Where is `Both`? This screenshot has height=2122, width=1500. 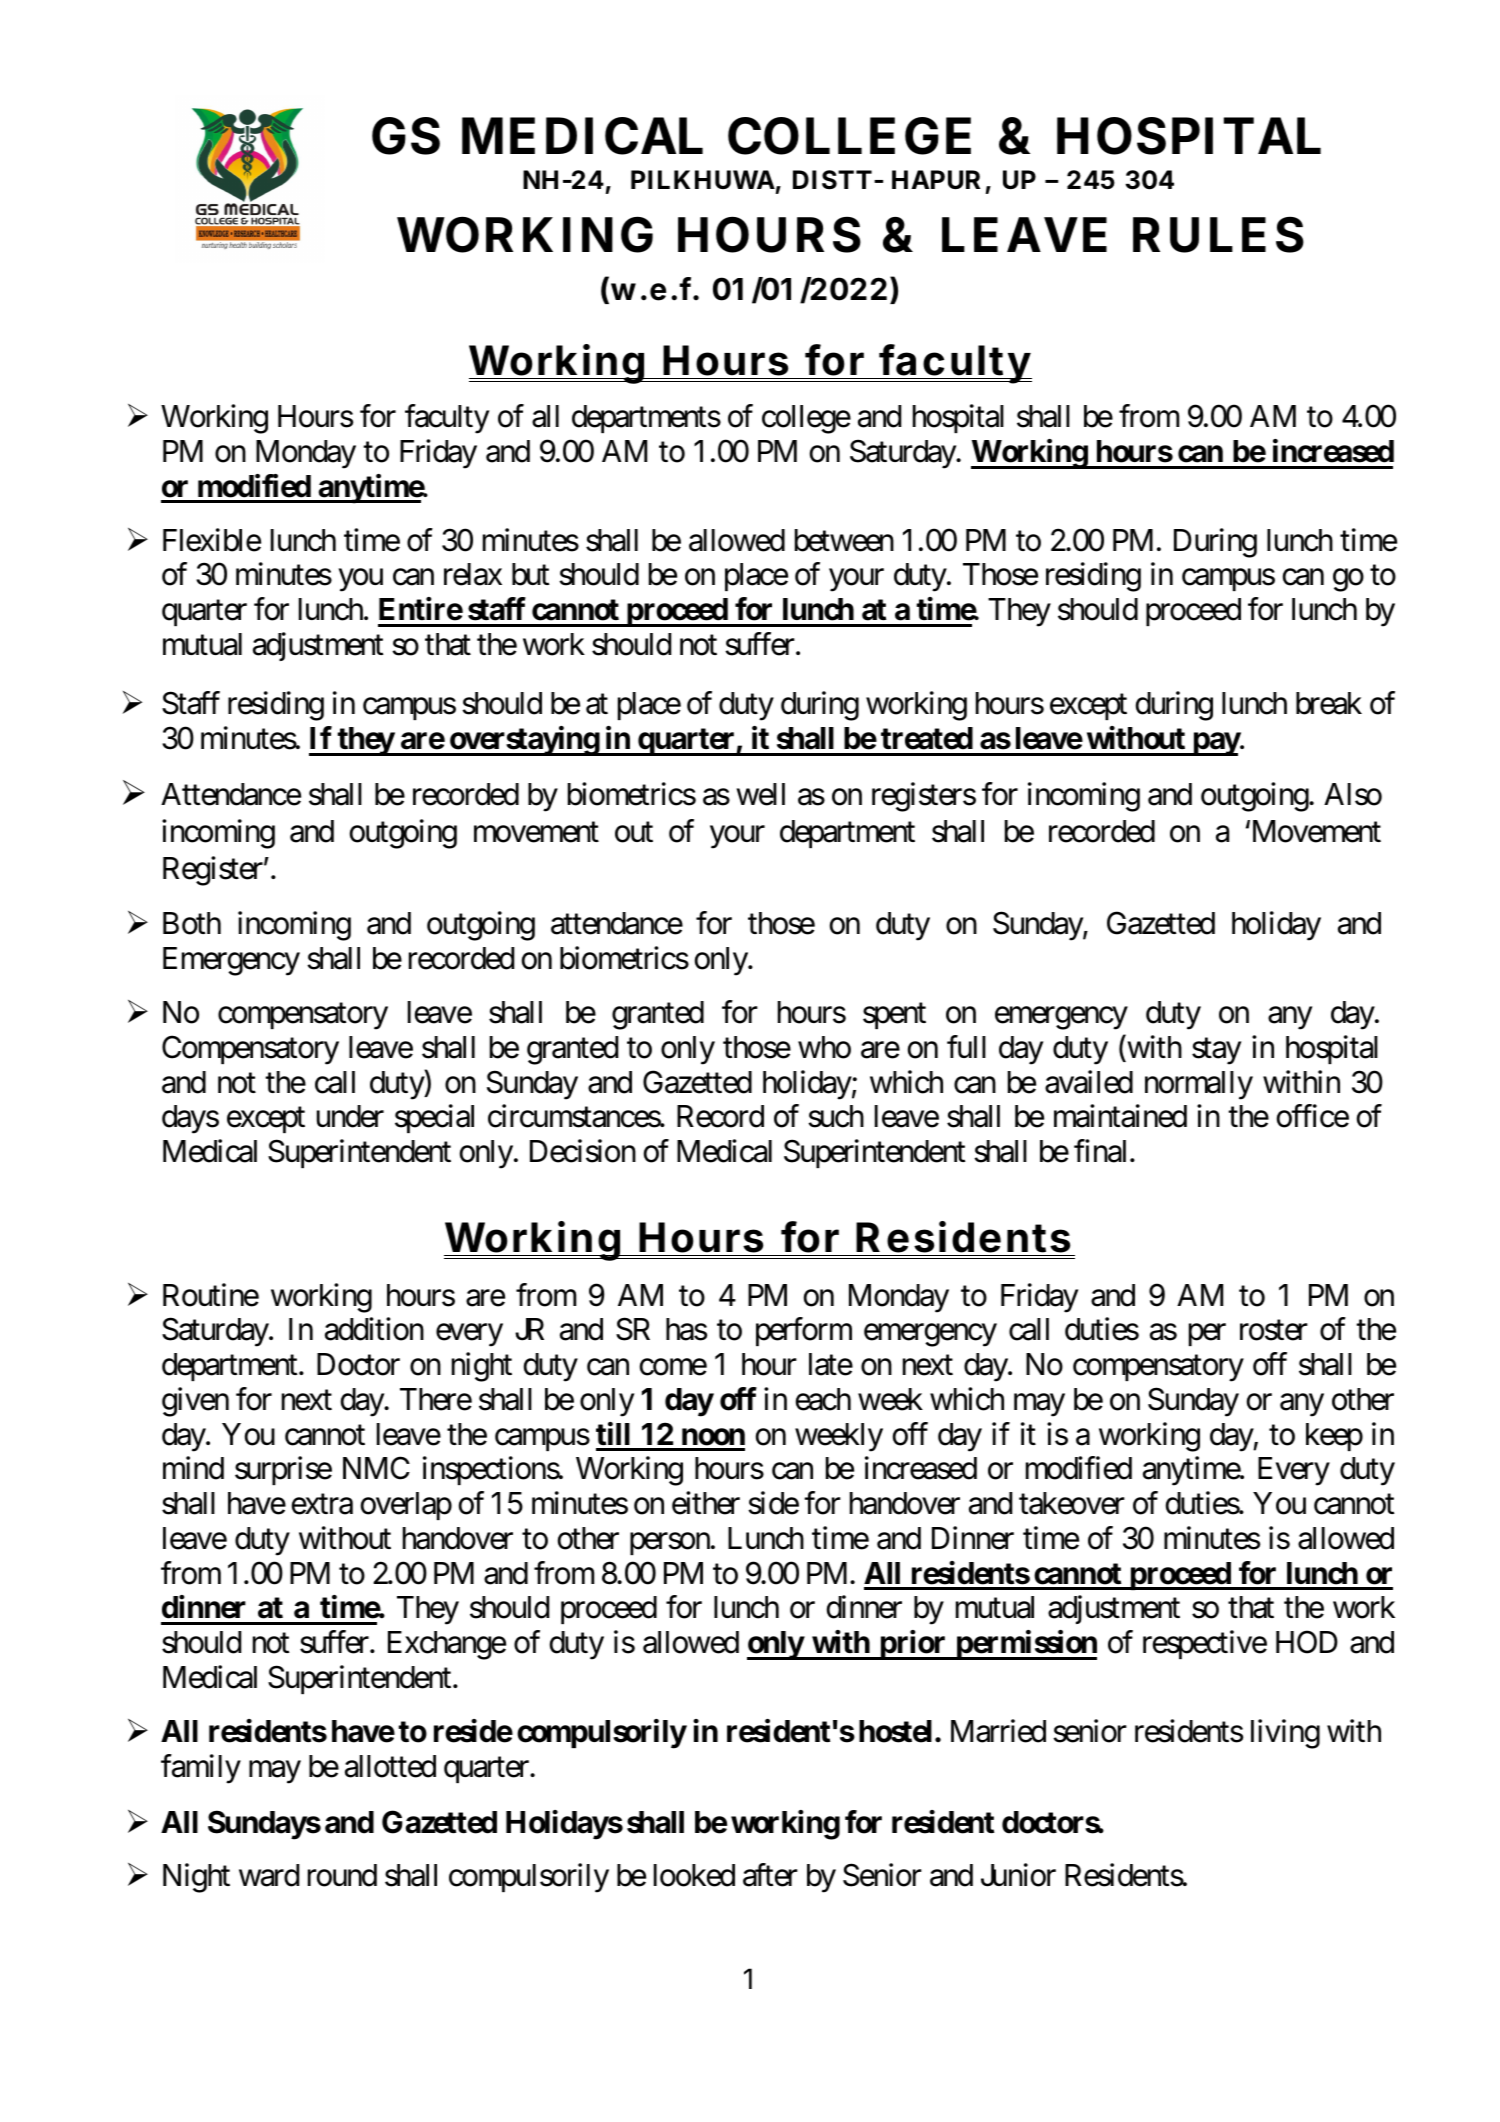 Both is located at coordinates (192, 923).
